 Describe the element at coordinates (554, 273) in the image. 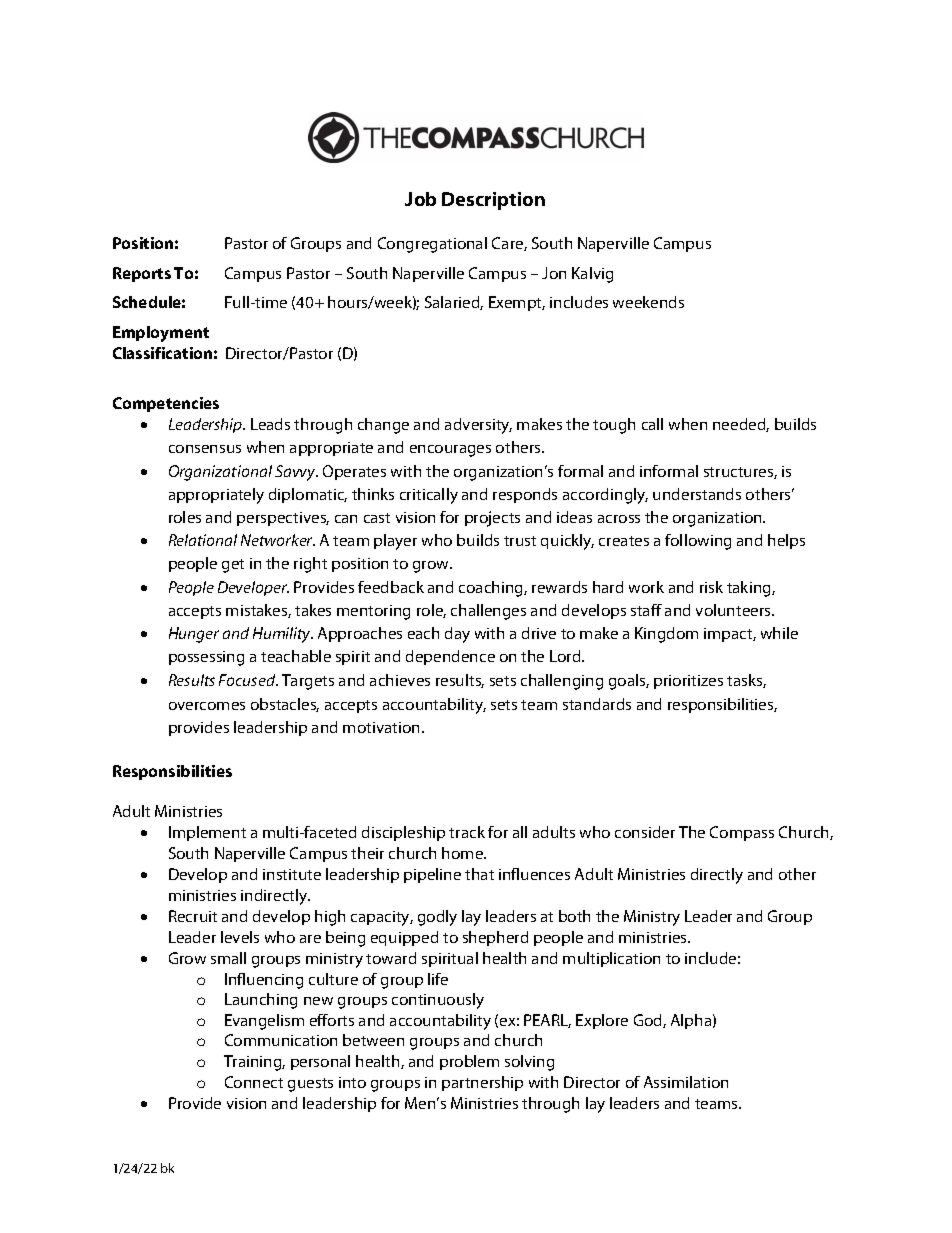

I see `Jon` at that location.
